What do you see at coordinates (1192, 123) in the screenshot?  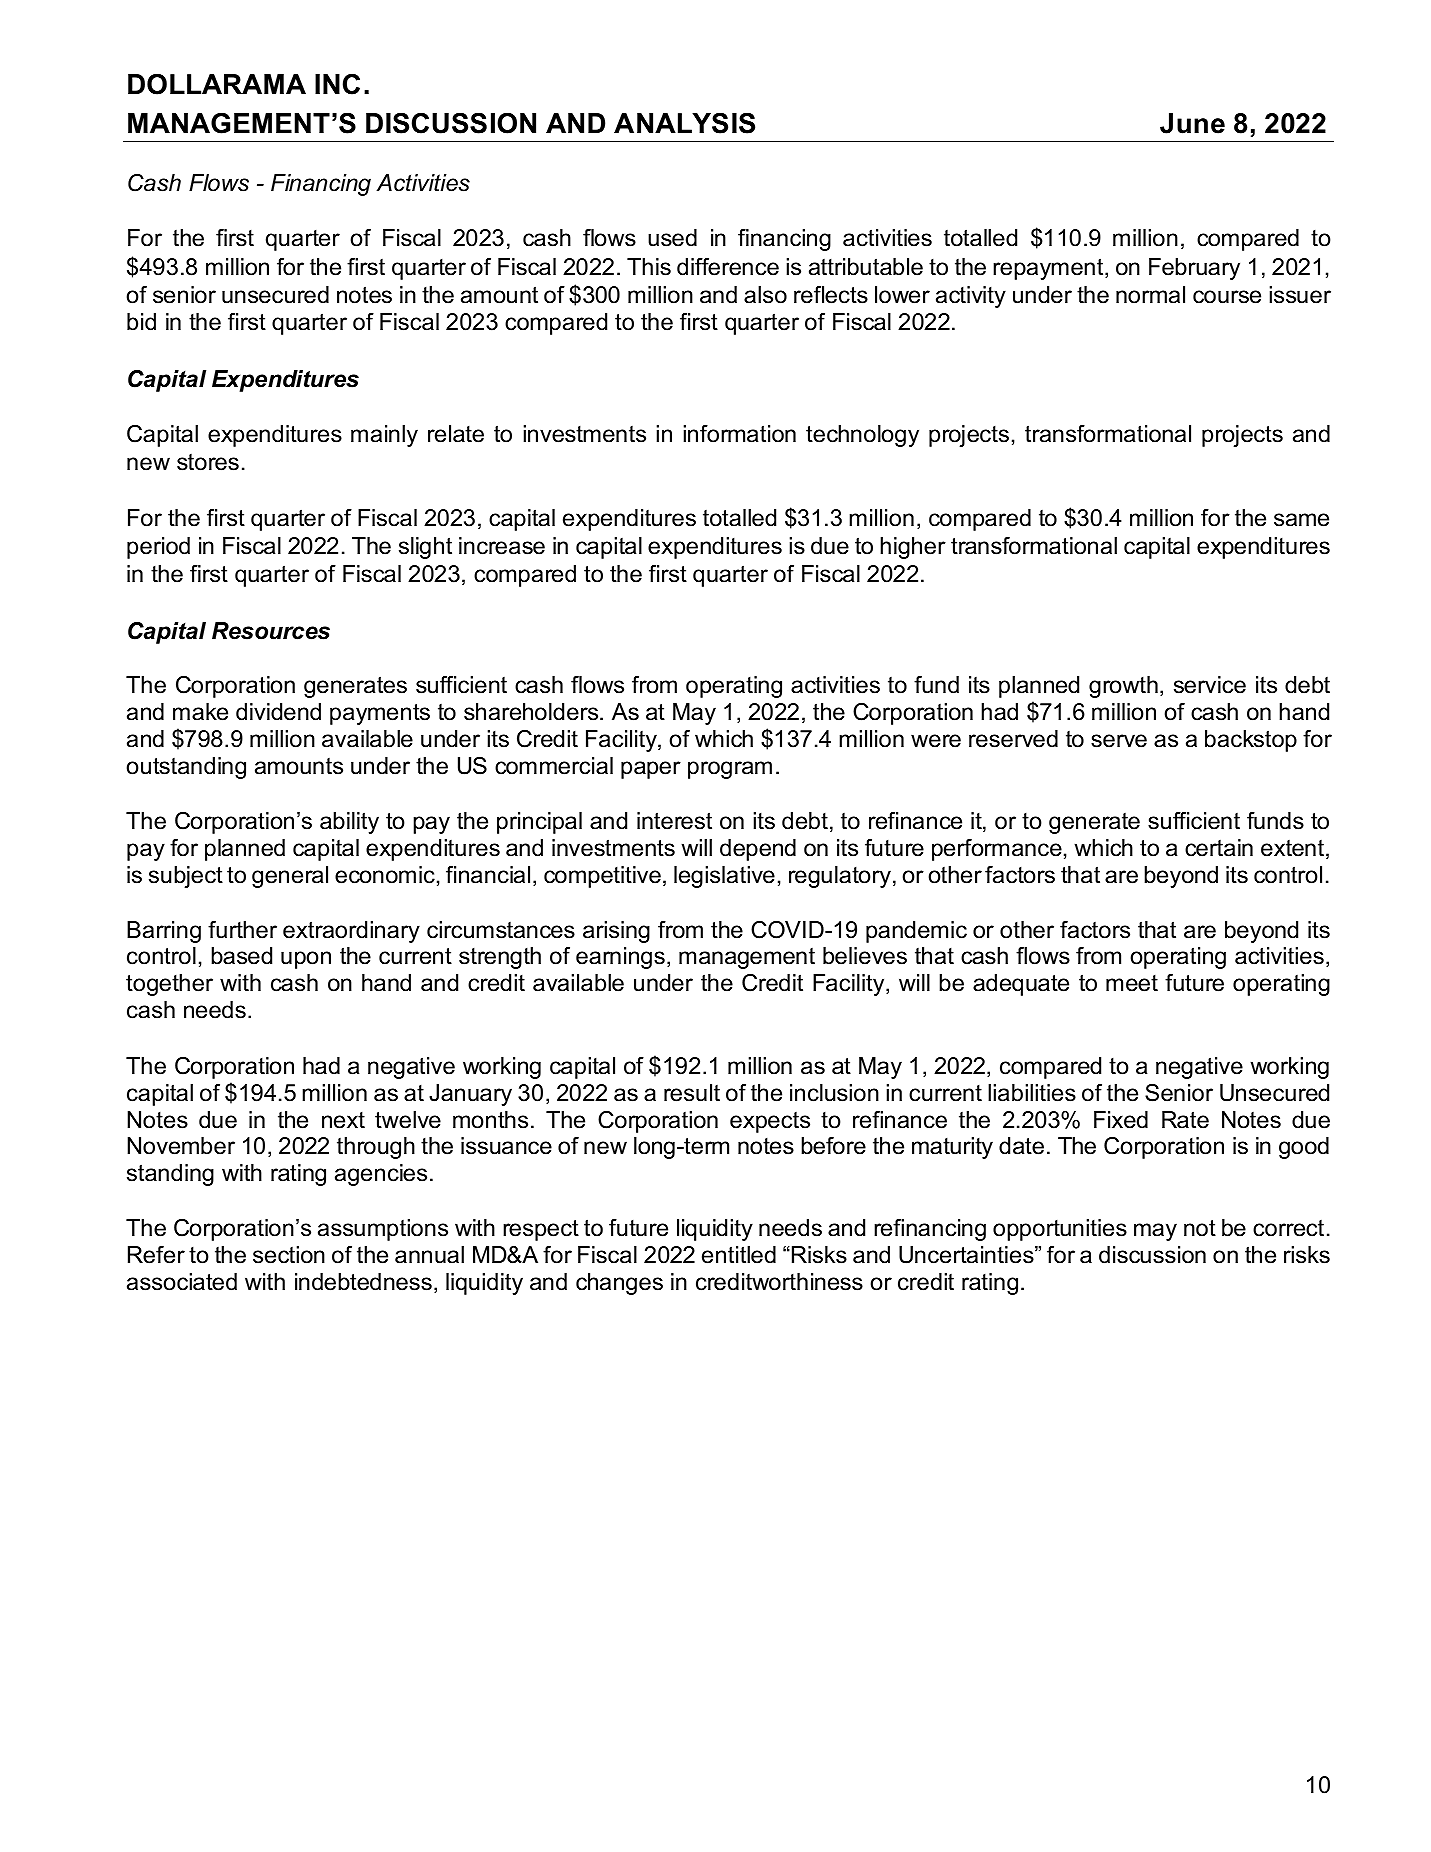 I see `June` at bounding box center [1192, 123].
